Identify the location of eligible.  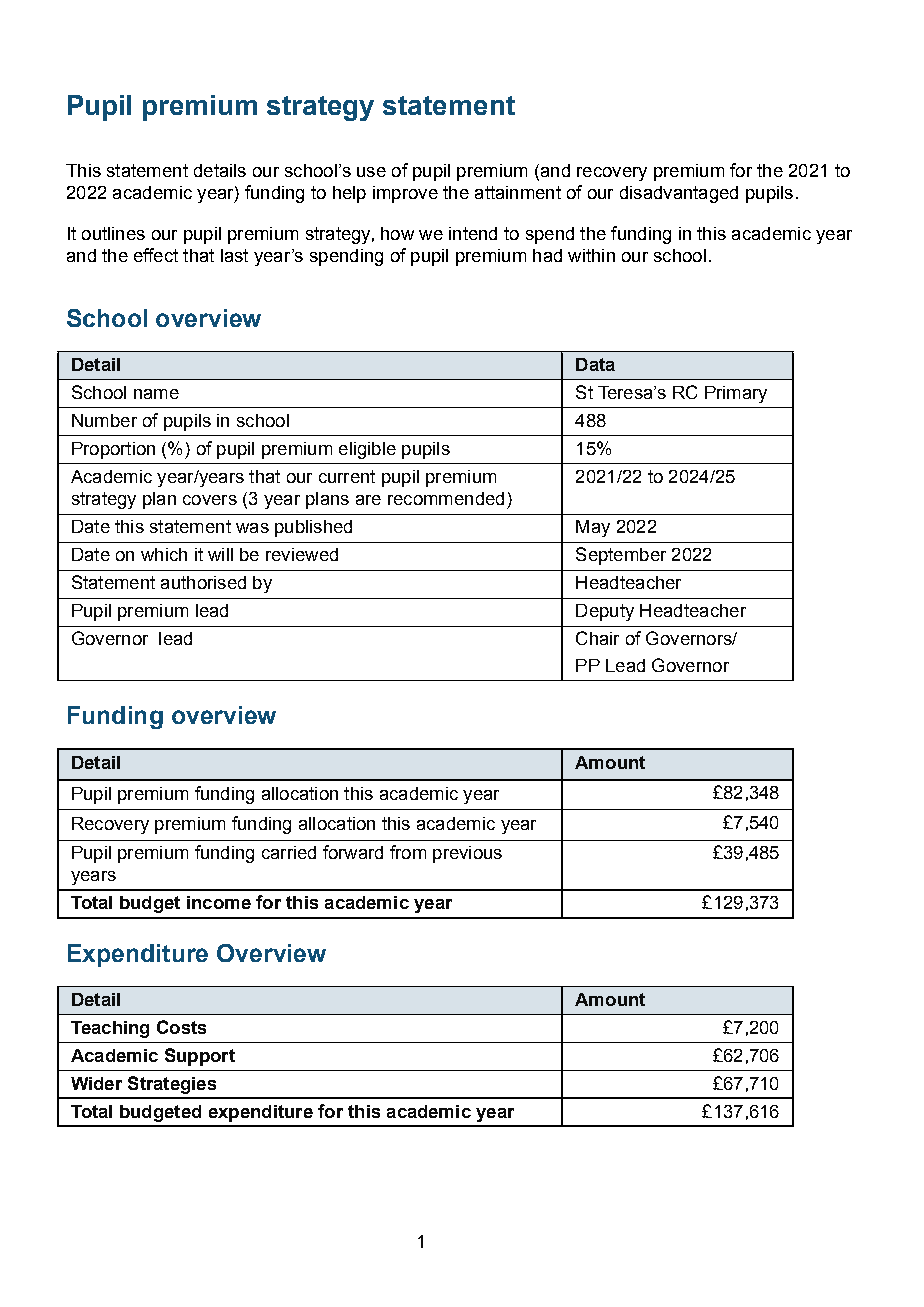
(367, 450).
